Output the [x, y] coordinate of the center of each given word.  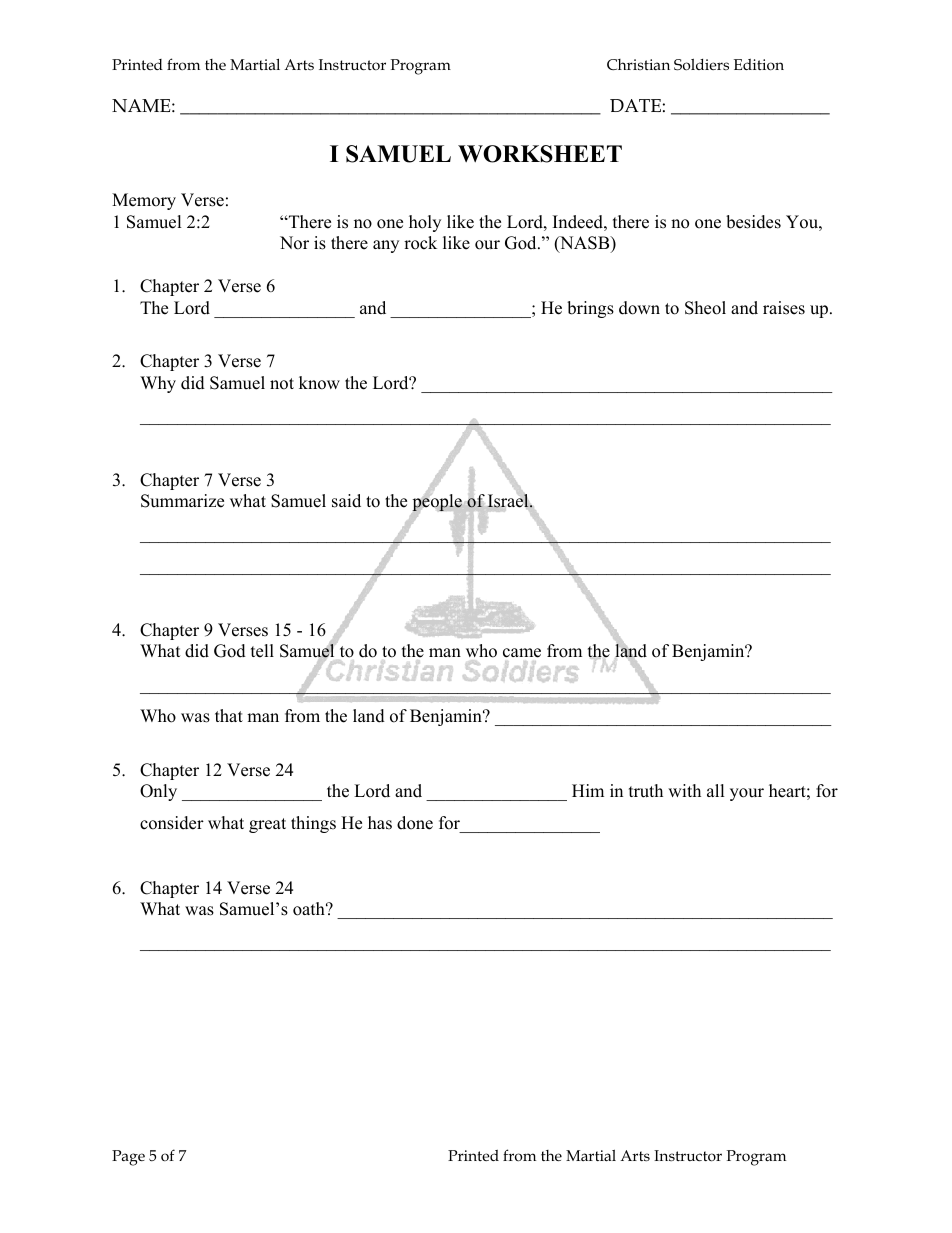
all [716, 790]
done [415, 823]
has [380, 823]
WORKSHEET [540, 154]
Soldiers [701, 65]
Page [128, 1158]
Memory [144, 201]
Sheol [705, 308]
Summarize [182, 501]
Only [158, 792]
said [346, 501]
